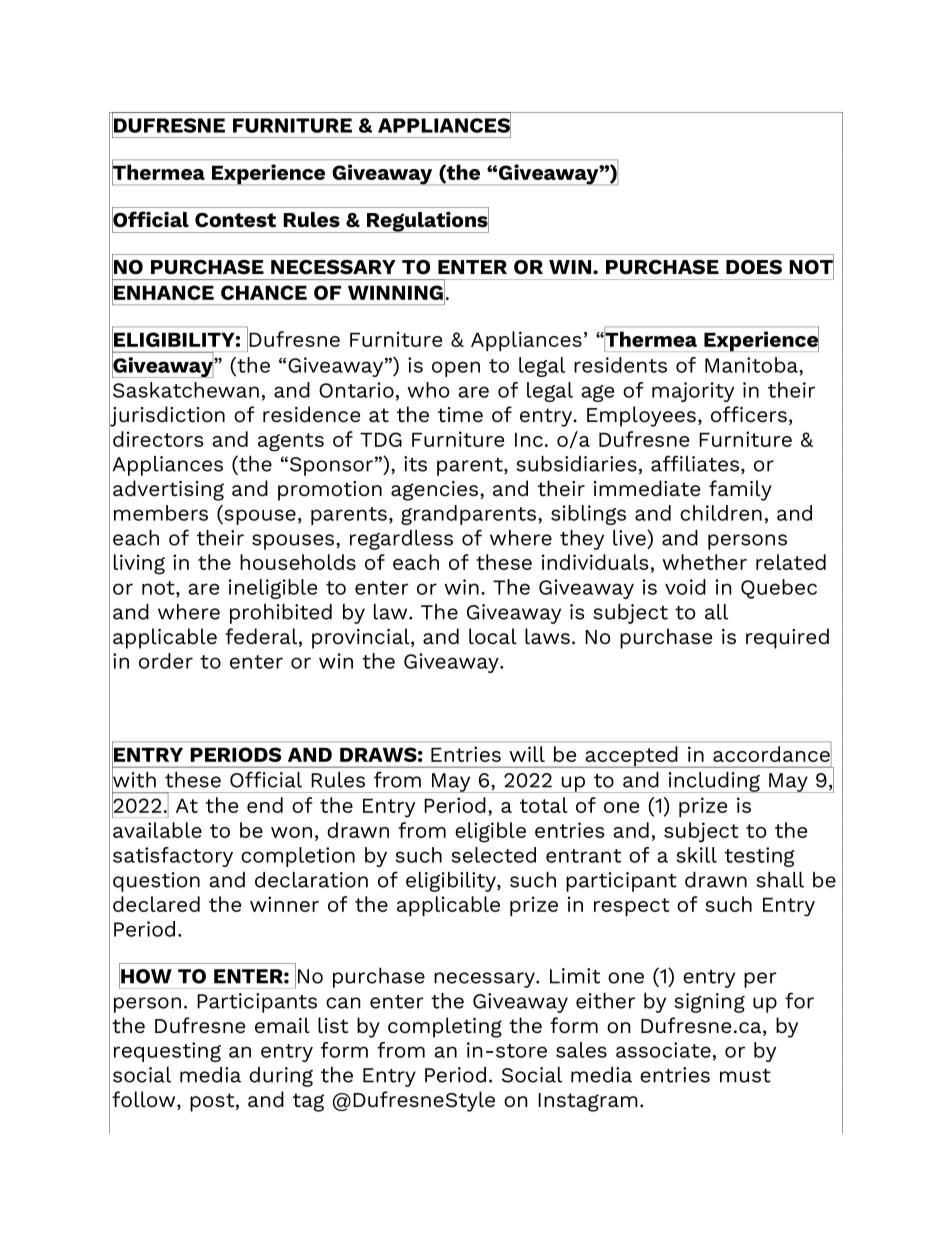  I want to click on selected, so click(493, 855).
